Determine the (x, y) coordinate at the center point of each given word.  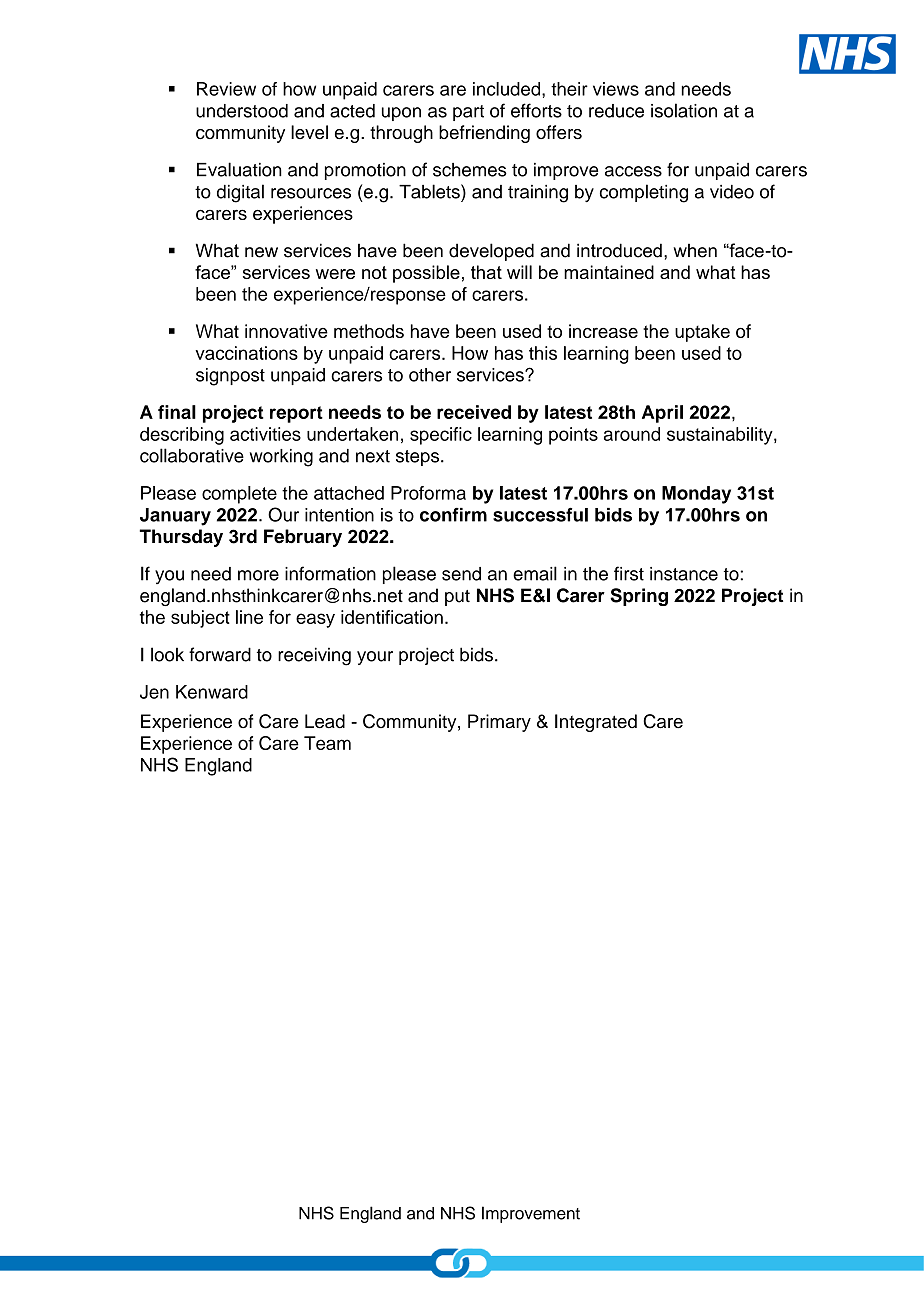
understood (242, 111)
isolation (684, 110)
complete (239, 495)
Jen (154, 692)
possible (426, 274)
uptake (702, 333)
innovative (286, 331)
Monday (696, 495)
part (468, 113)
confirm (453, 515)
